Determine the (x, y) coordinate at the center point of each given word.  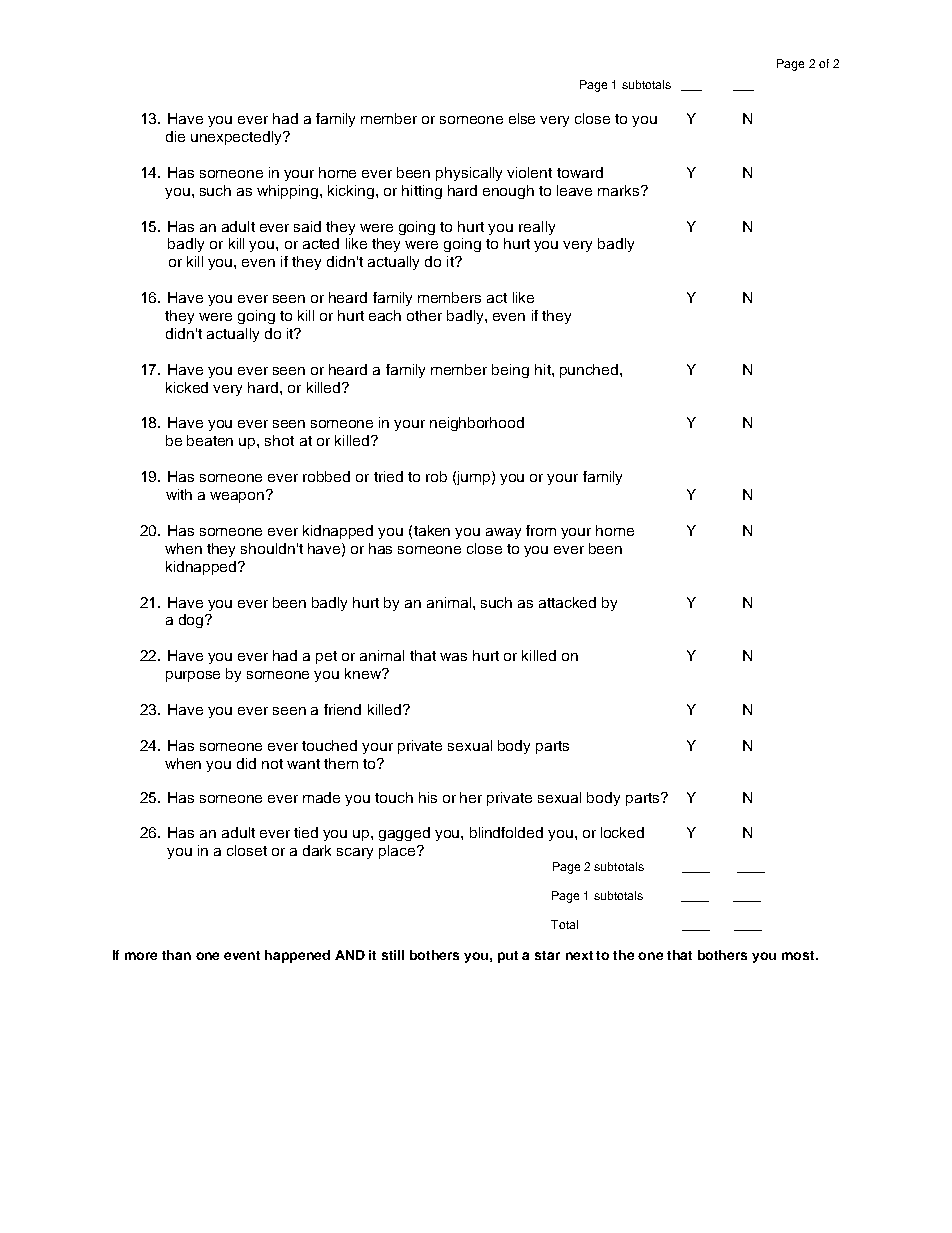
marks (620, 190)
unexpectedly (238, 138)
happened (297, 956)
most (800, 955)
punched (590, 371)
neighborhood (477, 424)
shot (279, 440)
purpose (193, 676)
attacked (567, 602)
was (453, 657)
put (508, 957)
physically (469, 174)
